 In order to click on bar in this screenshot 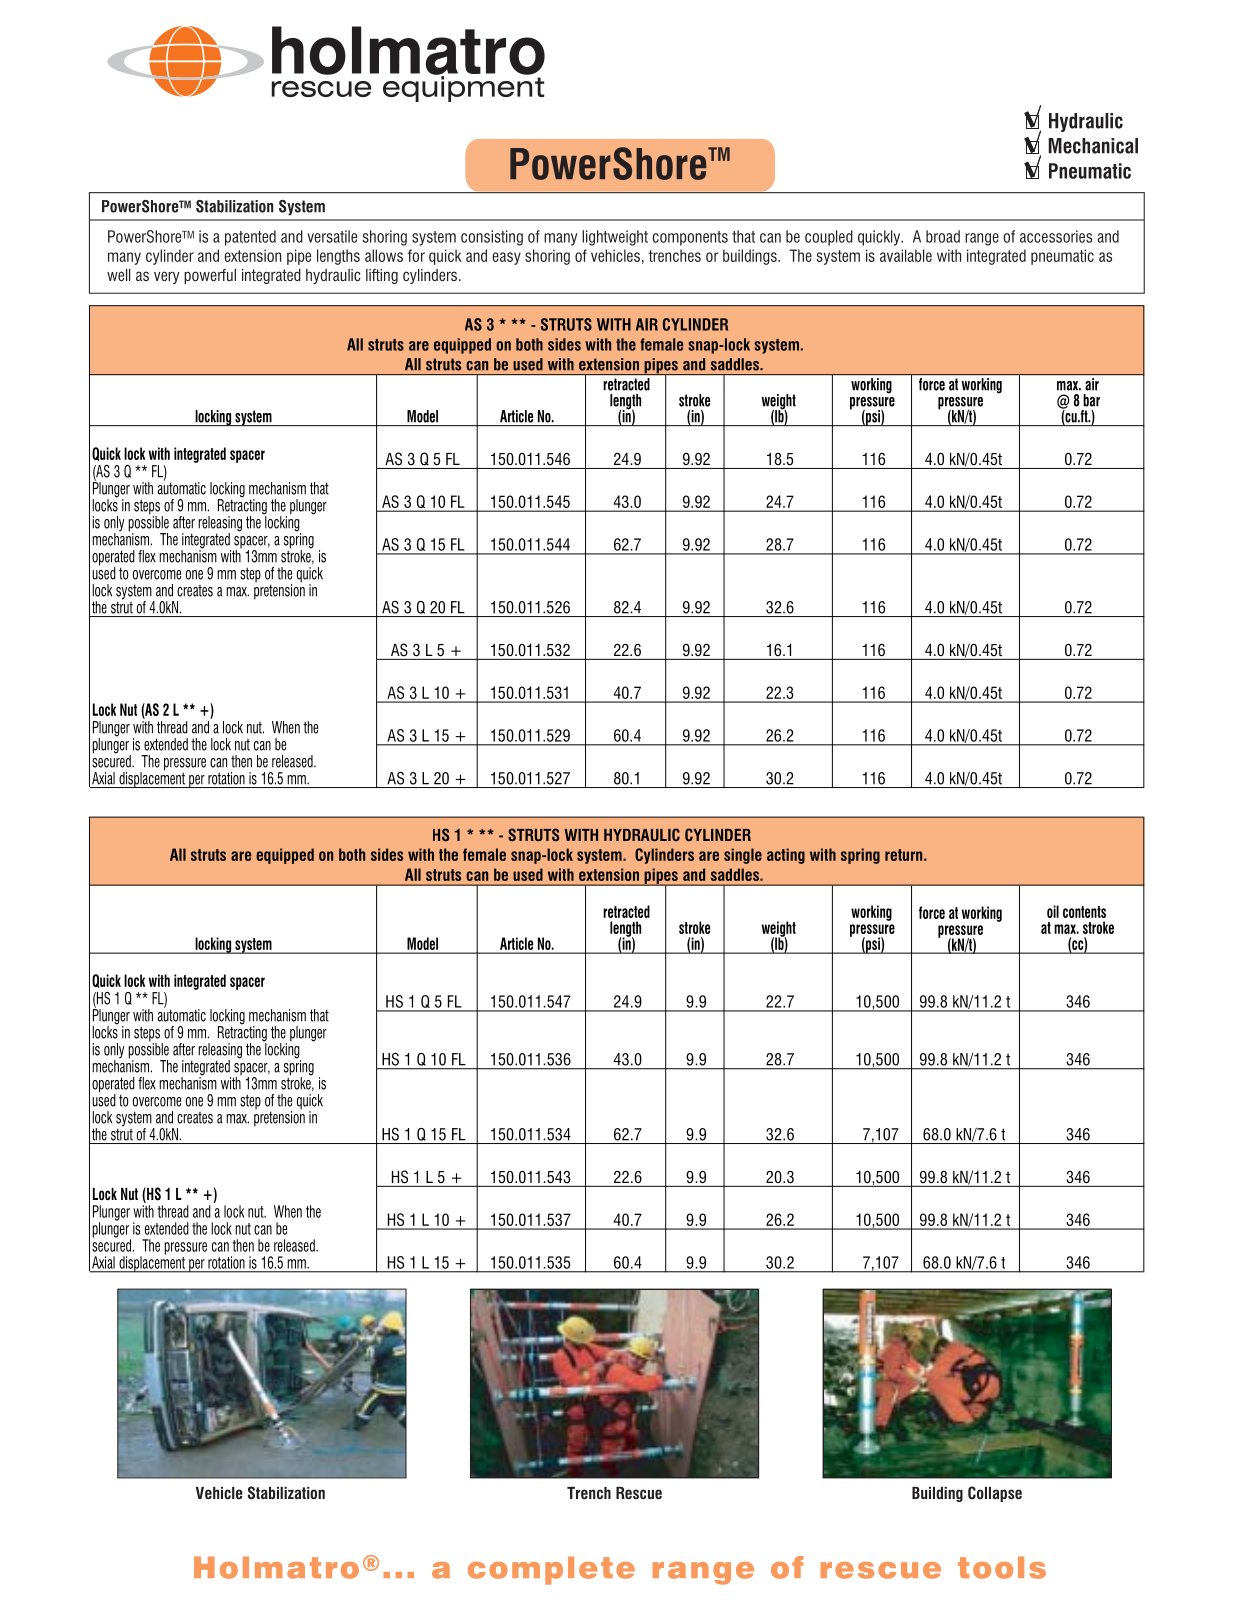, I will do `click(1091, 400)`.
